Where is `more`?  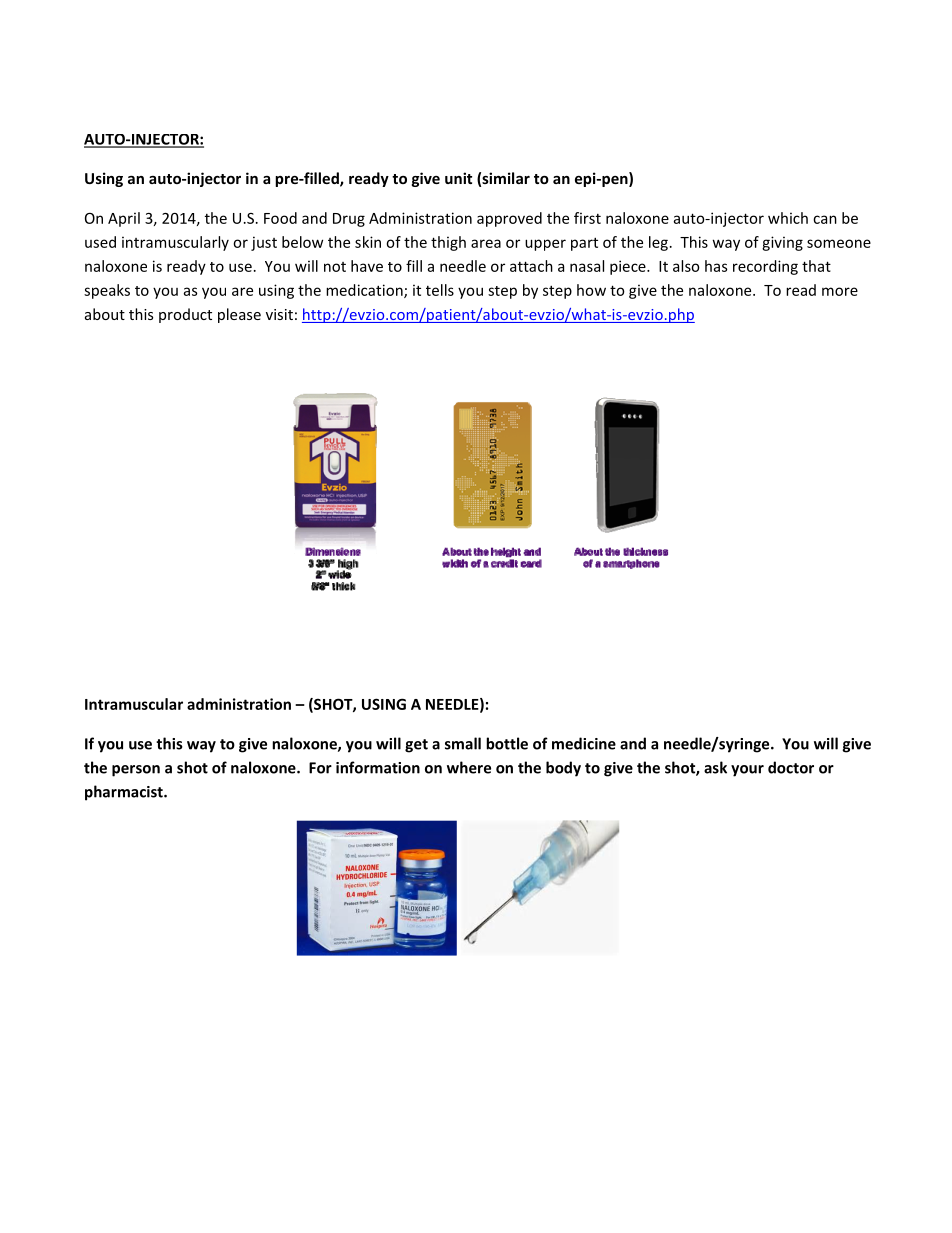 more is located at coordinates (840, 291).
